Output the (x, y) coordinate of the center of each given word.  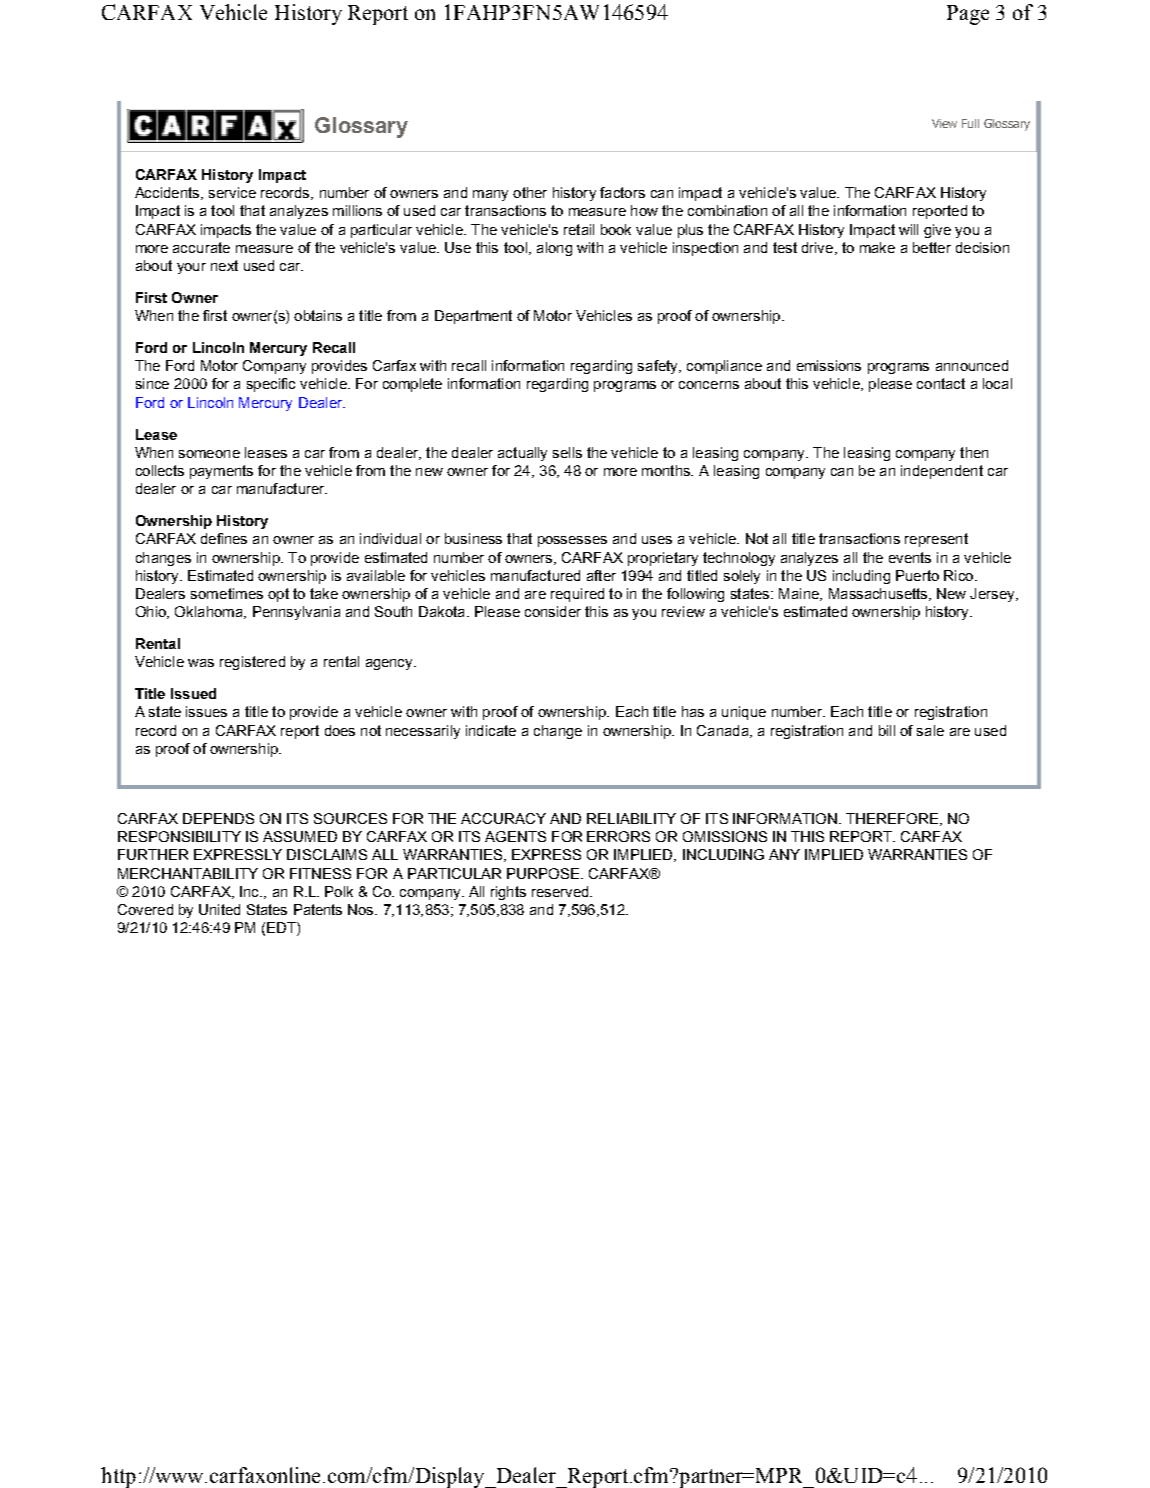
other (530, 192)
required (577, 595)
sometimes (227, 593)
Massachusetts (879, 594)
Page (968, 15)
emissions (829, 365)
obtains (318, 315)
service (232, 192)
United (219, 909)
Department (473, 317)
